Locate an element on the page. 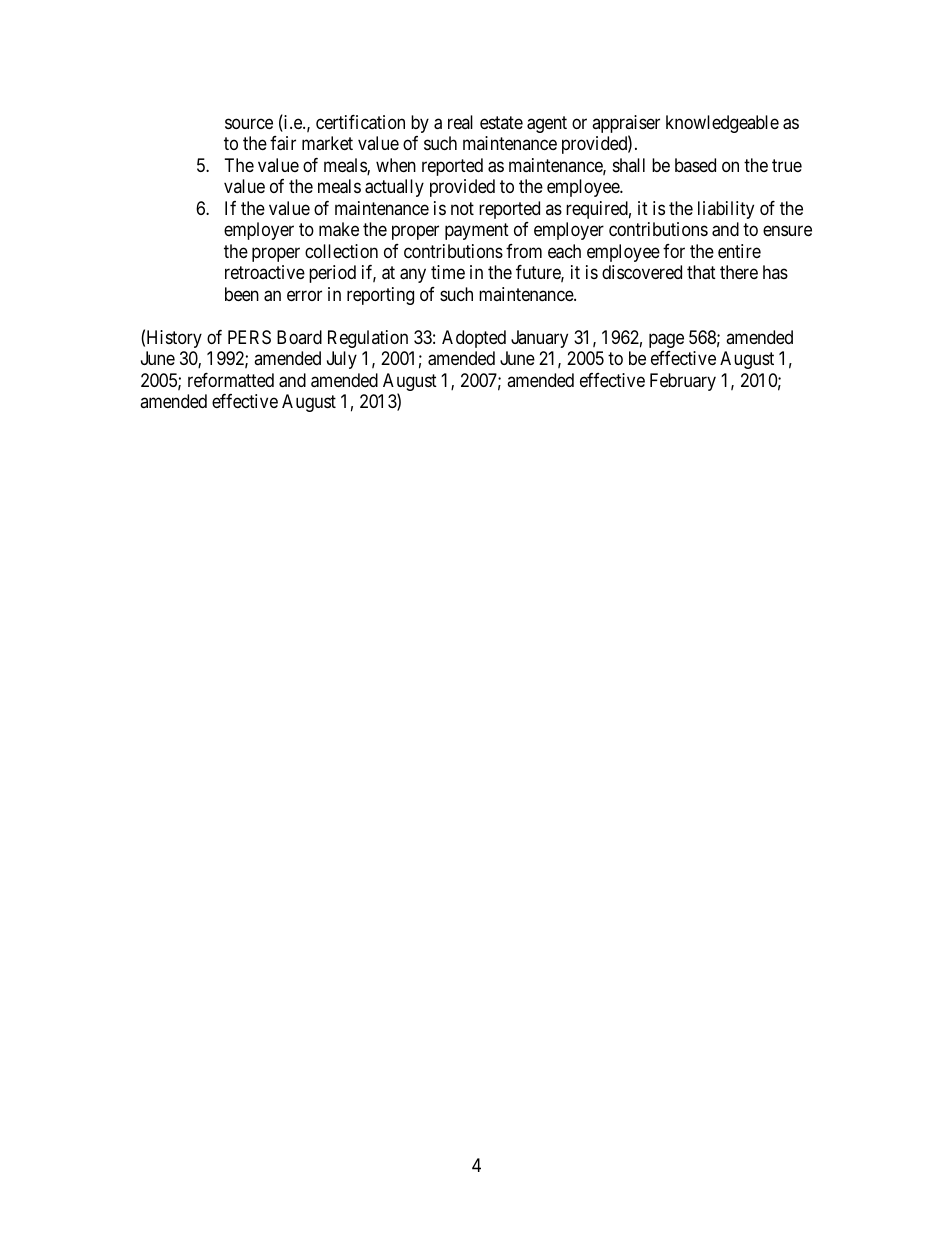 This image has width=952, height=1233. reformatted is located at coordinates (231, 380).
